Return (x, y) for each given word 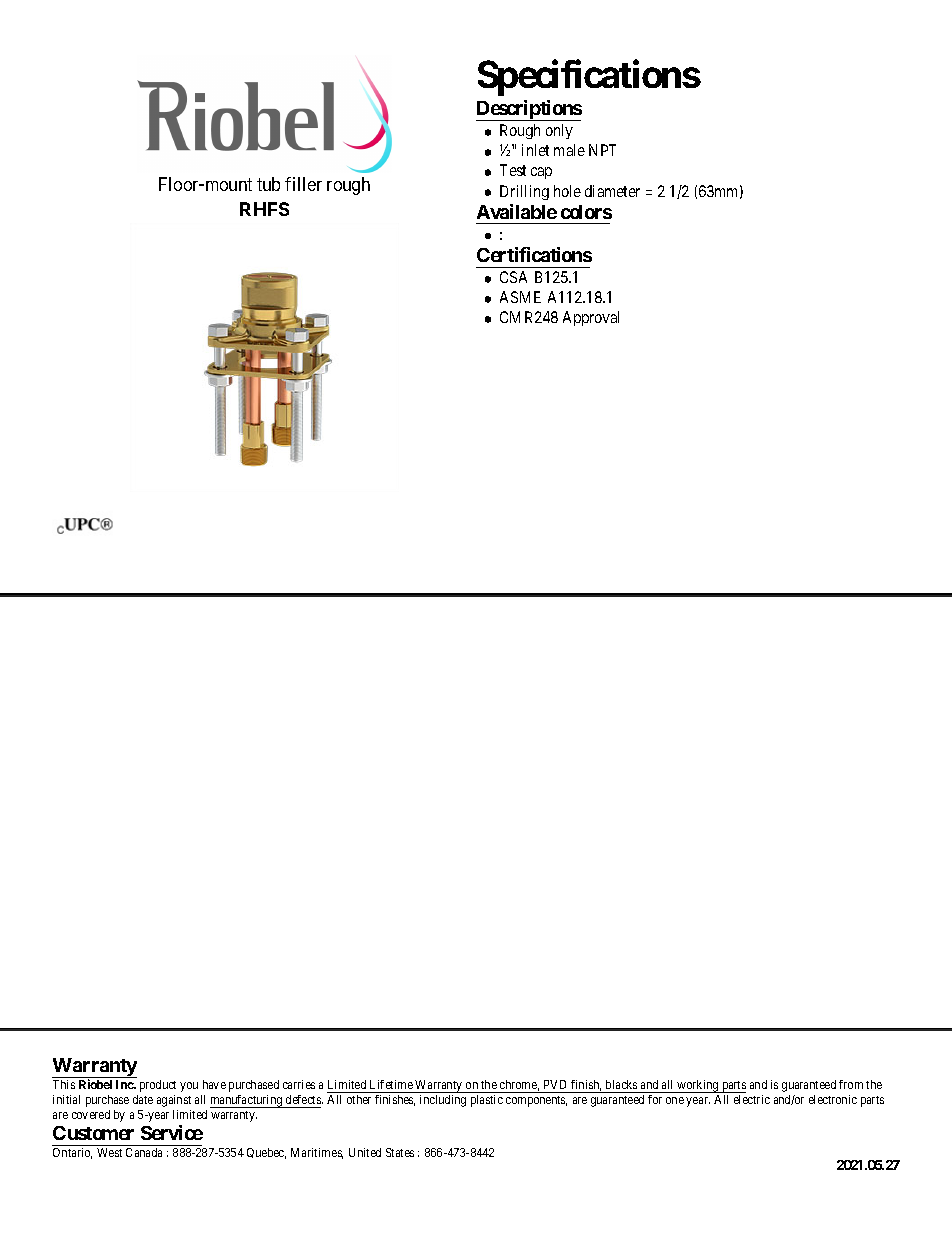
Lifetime (391, 1084)
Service (172, 1132)
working (698, 1086)
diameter (612, 191)
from (851, 1084)
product (158, 1086)
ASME (520, 297)
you (189, 1087)
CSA (513, 277)
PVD (555, 1084)
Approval (591, 318)
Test (513, 170)
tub (268, 184)
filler (303, 184)
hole (567, 191)
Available (517, 211)
